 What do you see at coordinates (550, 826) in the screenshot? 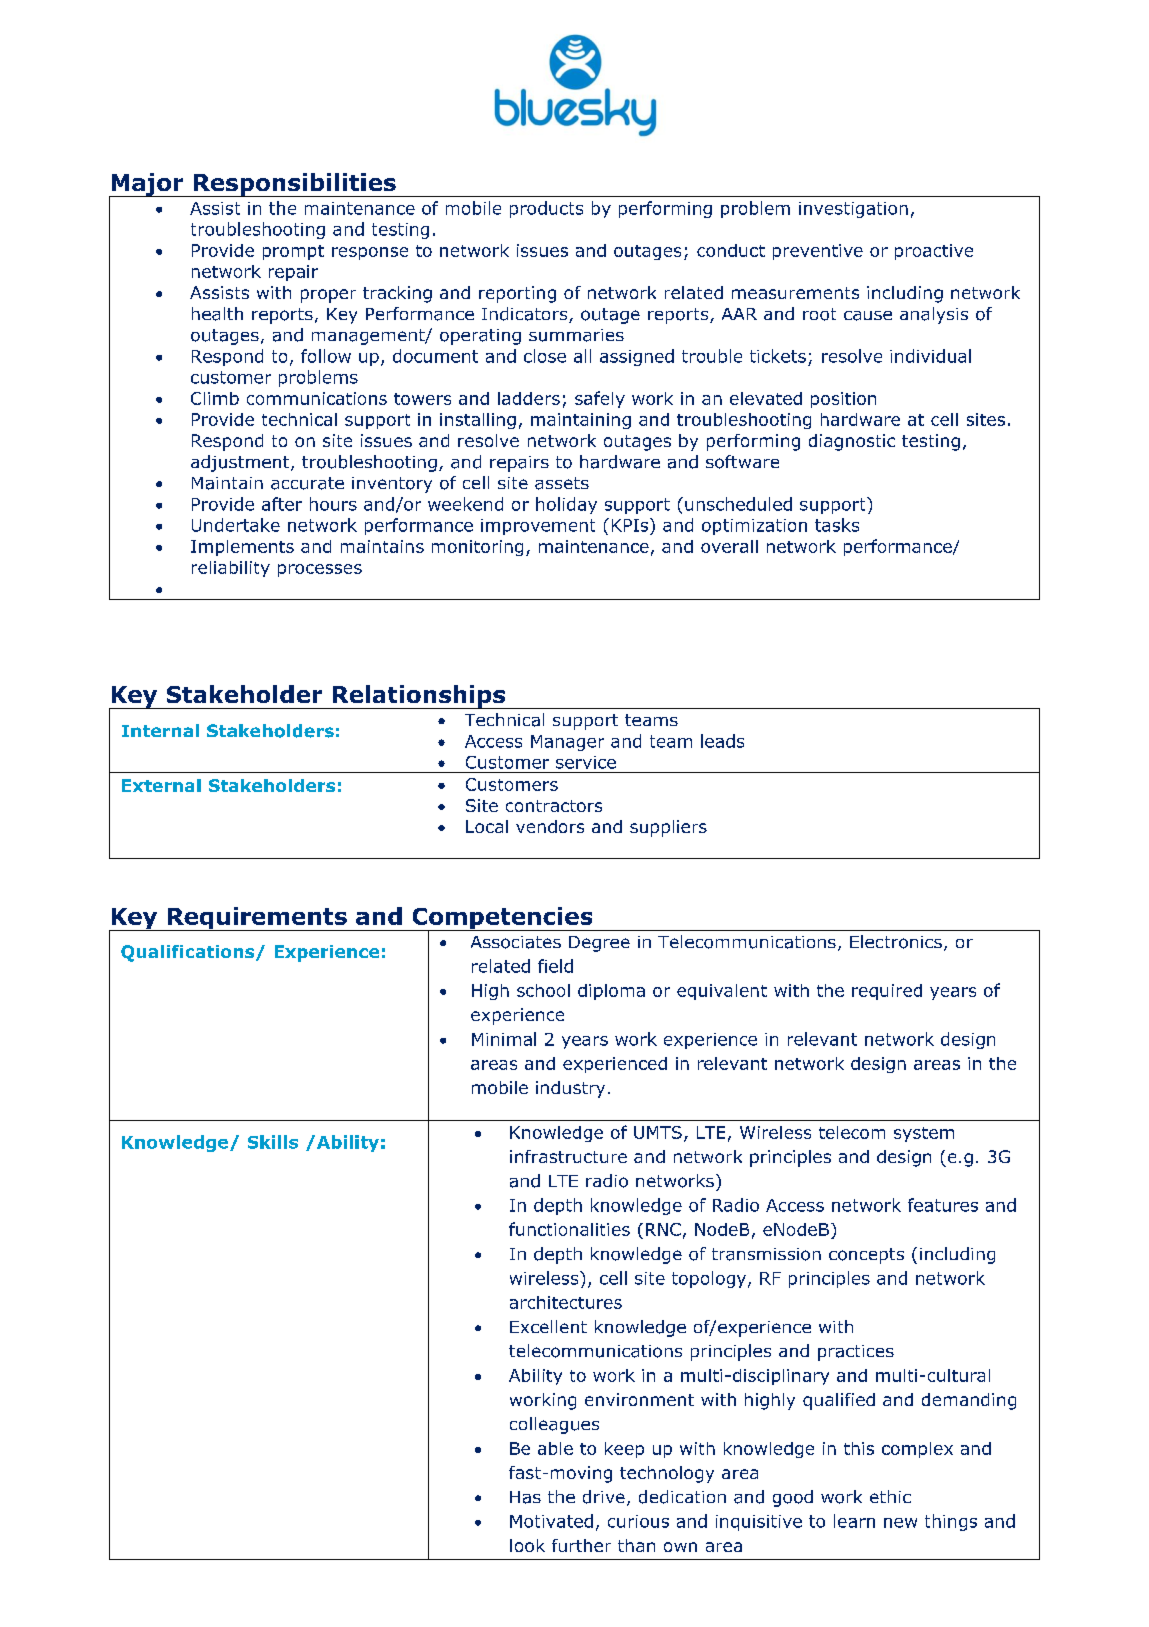
I see `vendors` at bounding box center [550, 826].
